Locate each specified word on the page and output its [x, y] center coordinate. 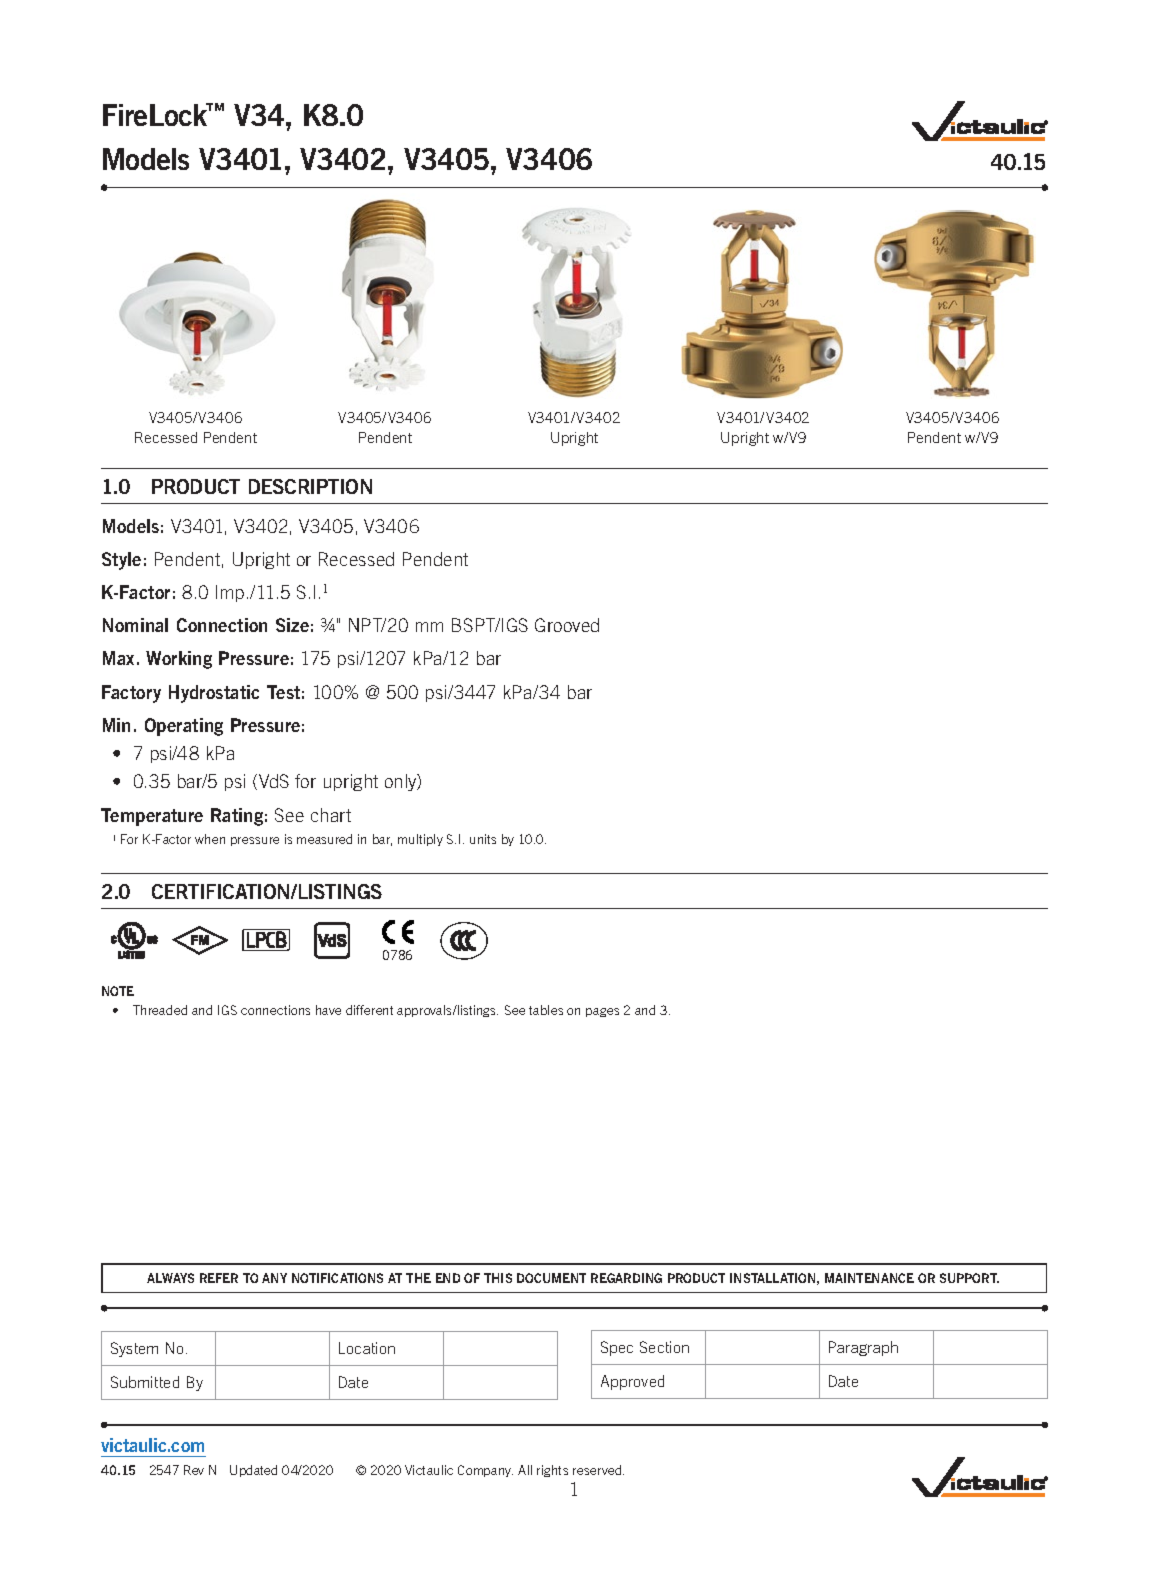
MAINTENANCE [869, 1278]
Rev [194, 1470]
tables [546, 1010]
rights [552, 1471]
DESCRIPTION [310, 486]
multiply [420, 840]
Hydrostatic [214, 694]
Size [292, 625]
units [483, 839]
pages [602, 1012]
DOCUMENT [551, 1278]
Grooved [567, 625]
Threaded [160, 1010]
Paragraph [863, 1348]
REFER [219, 1278]
